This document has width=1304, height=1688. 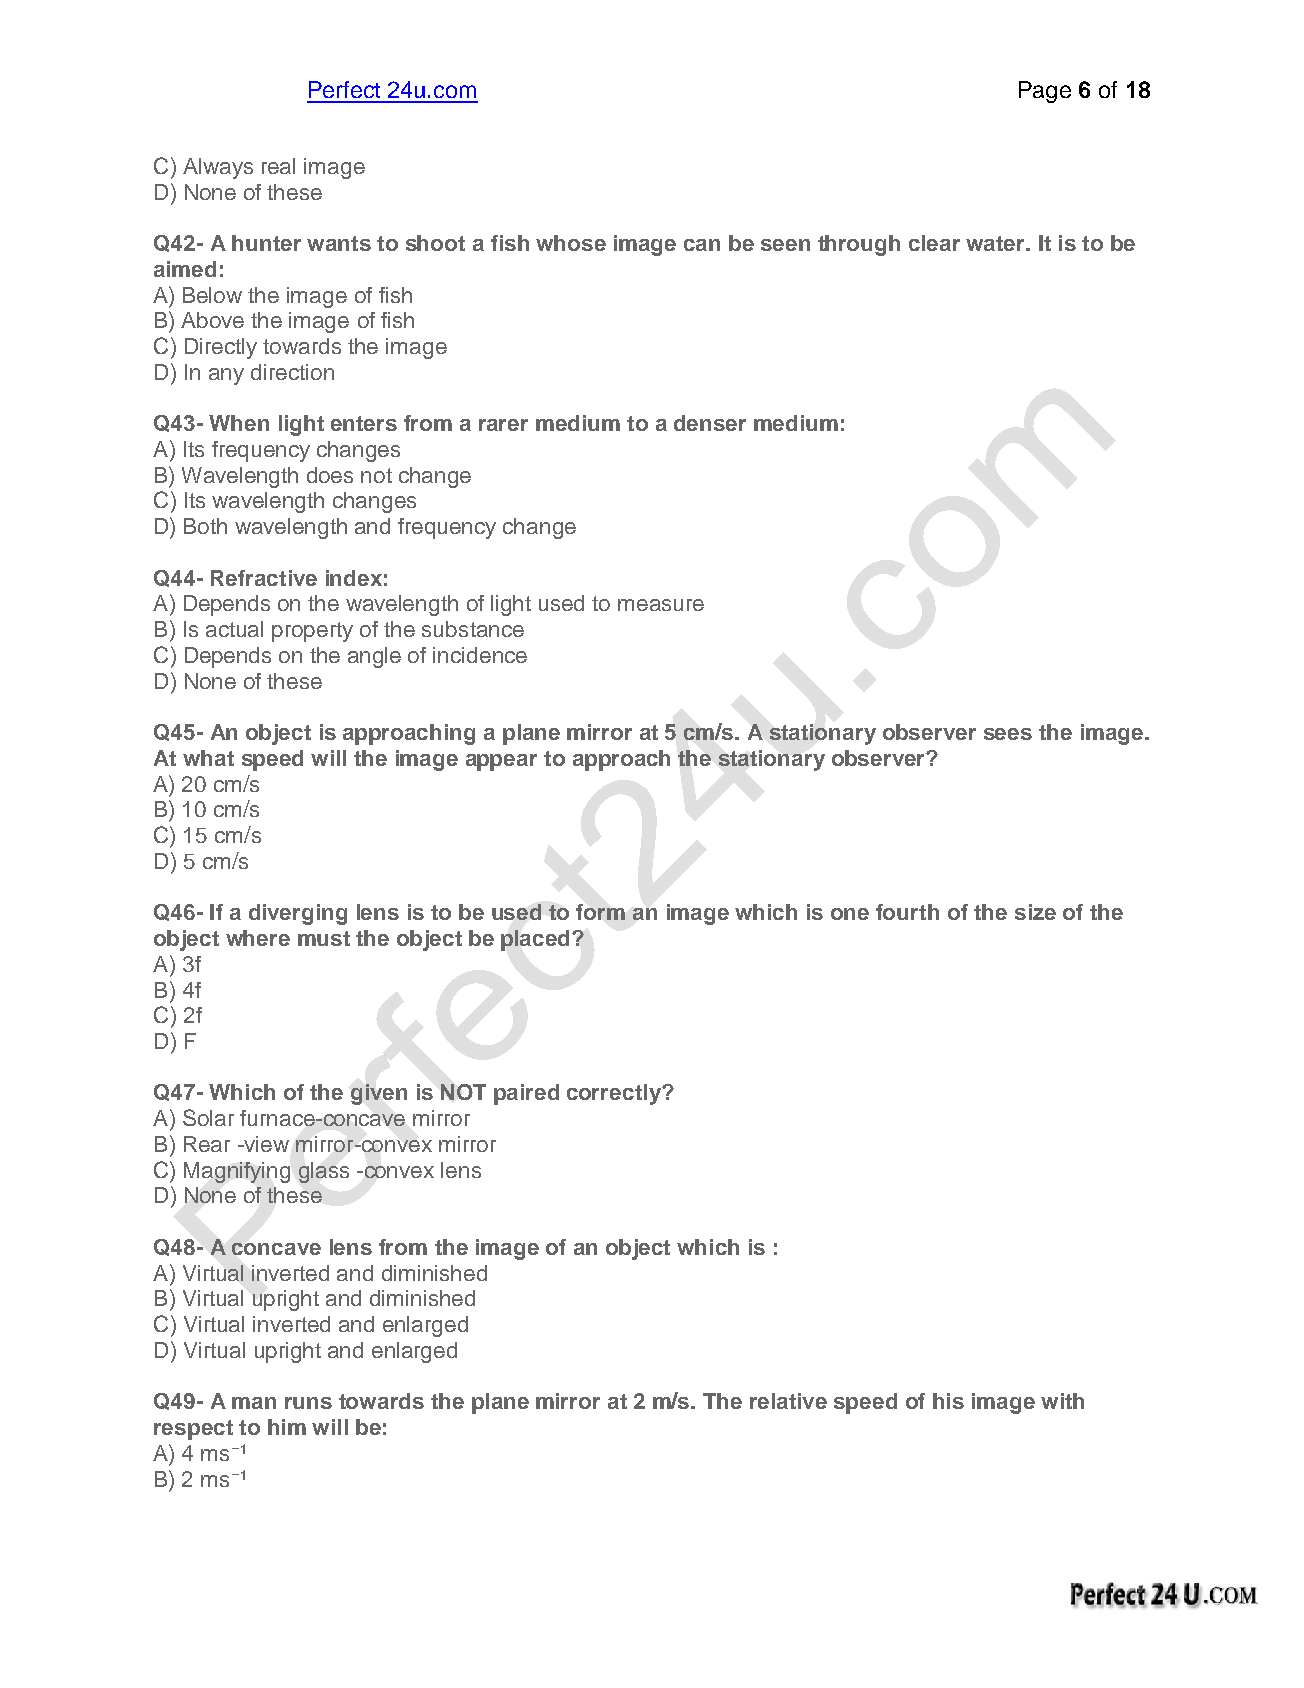 I want to click on runs, so click(x=308, y=1403).
